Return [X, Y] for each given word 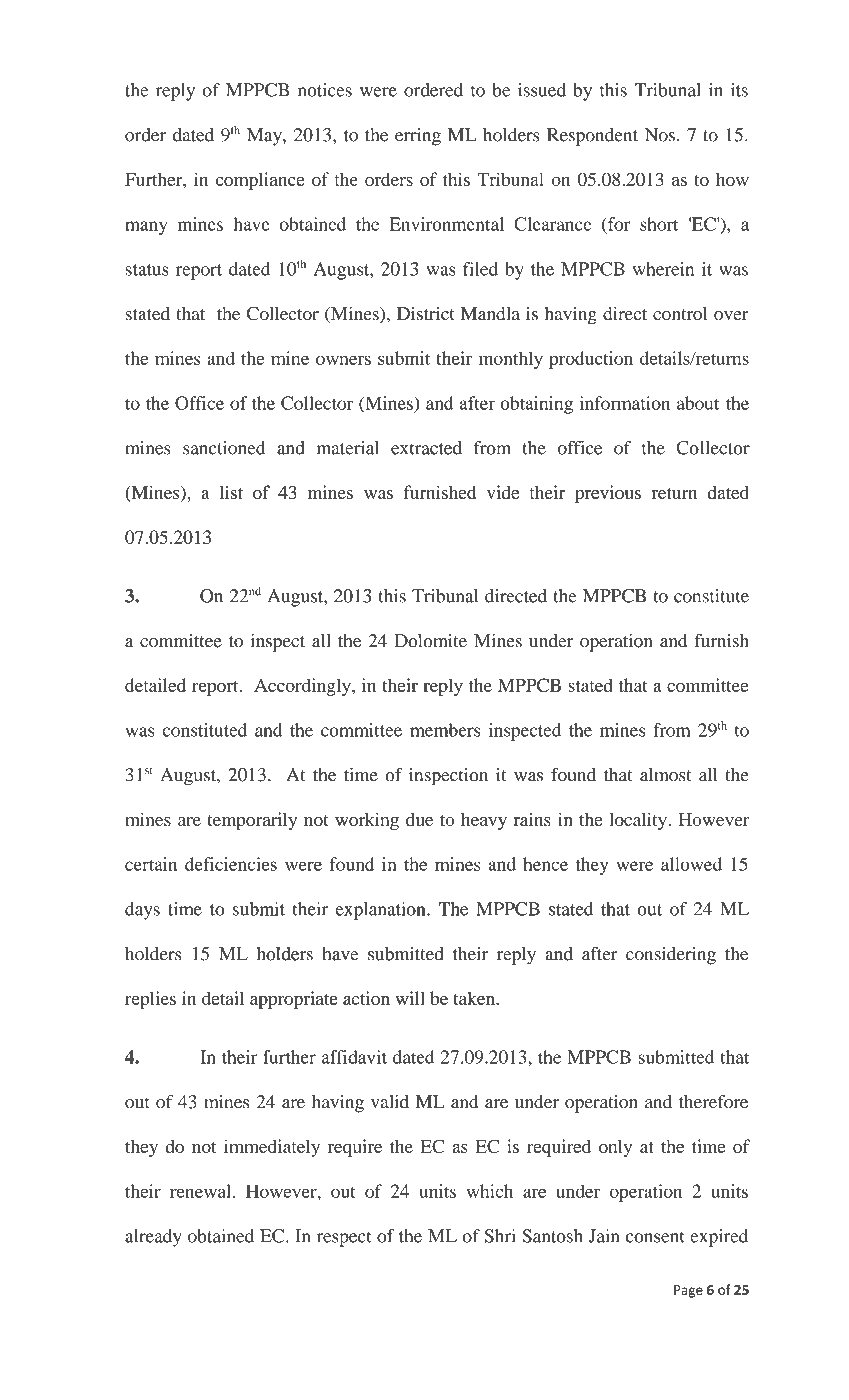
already [153, 1238]
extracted [426, 448]
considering [671, 956]
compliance [260, 181]
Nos [660, 135]
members [445, 730]
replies [150, 1000]
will [410, 998]
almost [665, 775]
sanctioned [224, 448]
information [624, 403]
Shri [500, 1236]
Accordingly [303, 687]
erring [418, 137]
